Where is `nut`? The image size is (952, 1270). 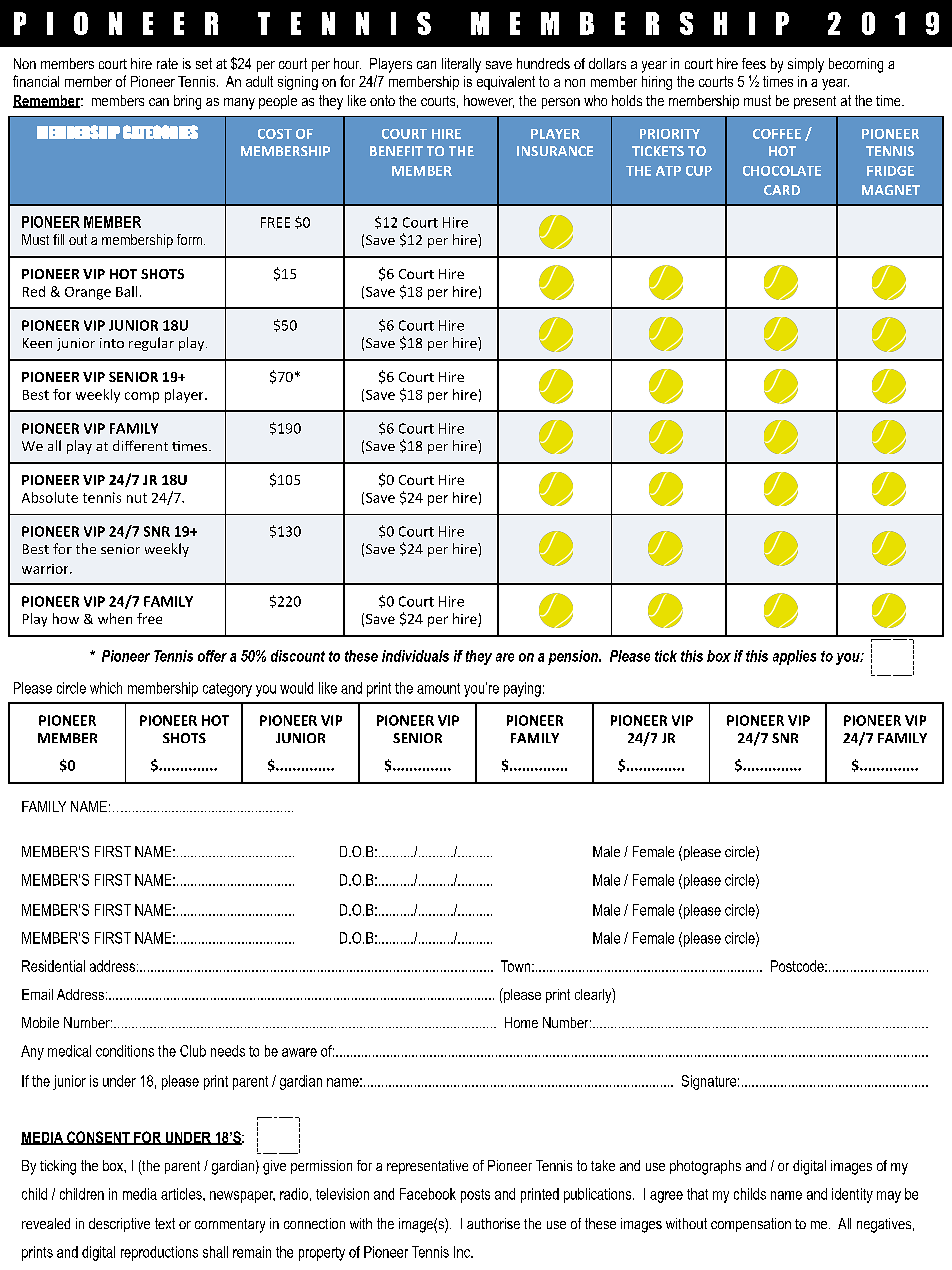 nut is located at coordinates (137, 498).
